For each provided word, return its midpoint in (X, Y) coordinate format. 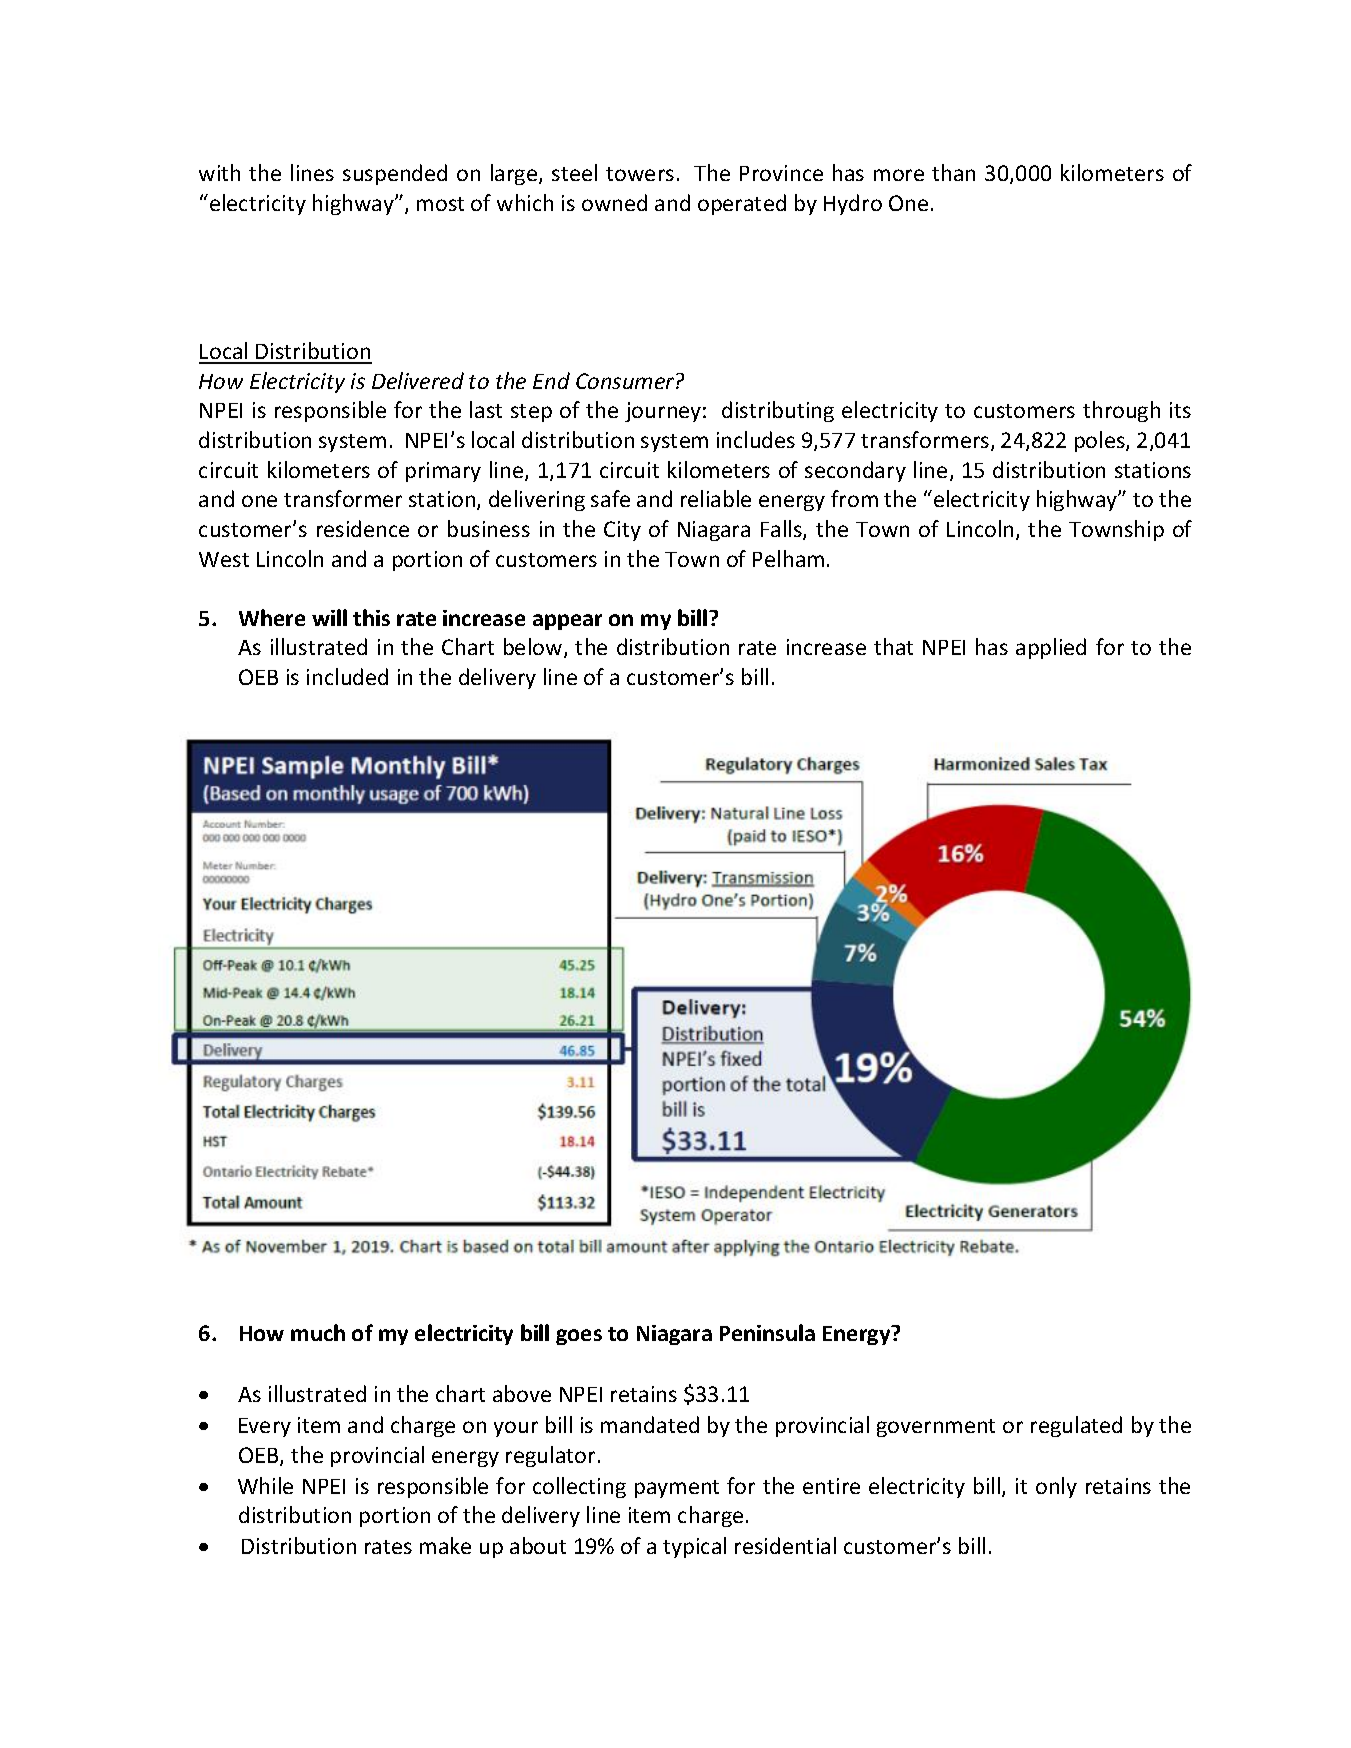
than (953, 172)
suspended (395, 174)
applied (1051, 648)
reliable (716, 498)
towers (640, 174)
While (265, 1485)
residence (363, 528)
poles (1101, 441)
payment (677, 1489)
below (534, 648)
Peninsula (767, 1332)
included (347, 676)
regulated (1076, 1426)
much (318, 1332)
